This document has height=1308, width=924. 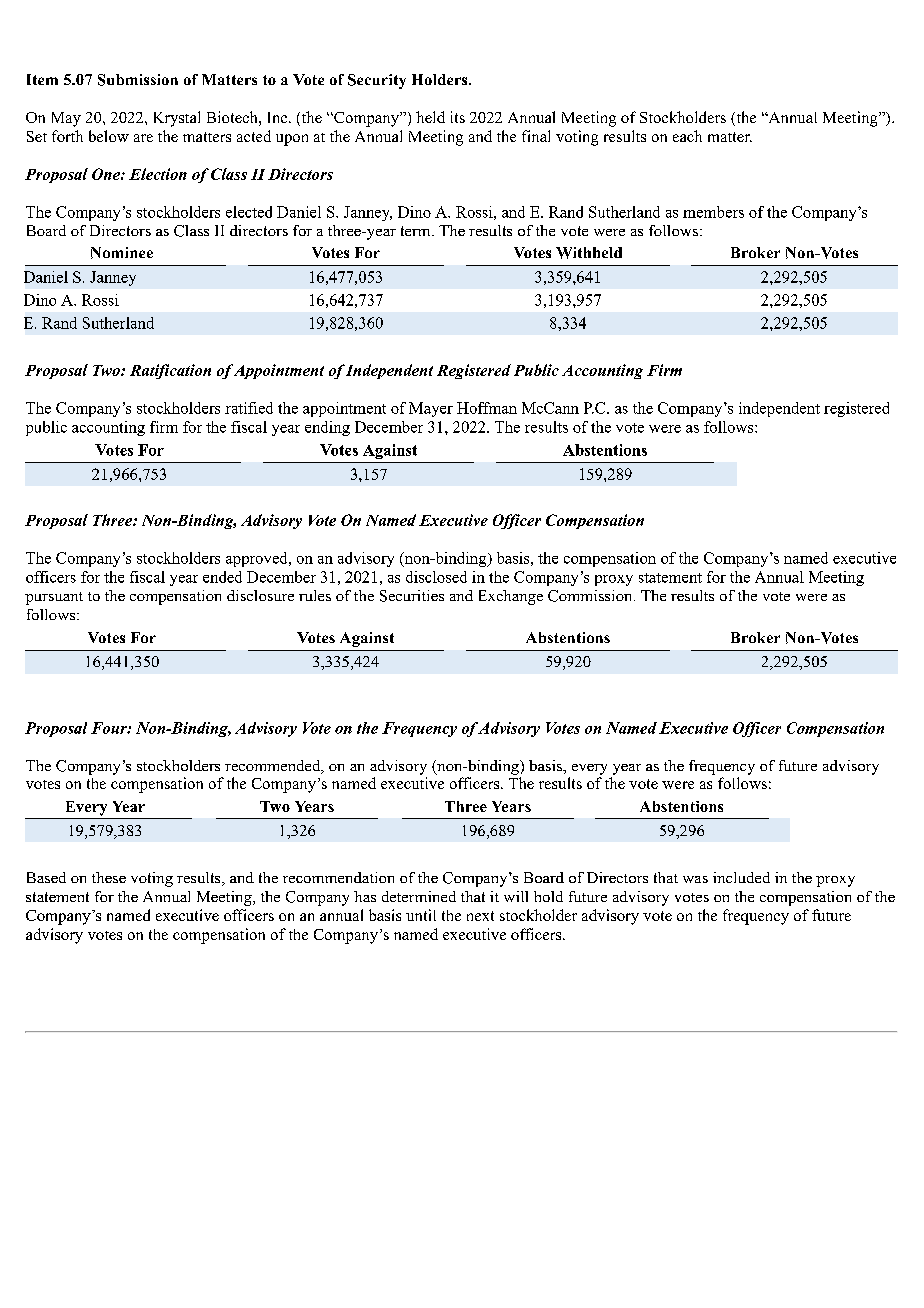 What do you see at coordinates (258, 559) in the document?
I see `approved` at bounding box center [258, 559].
